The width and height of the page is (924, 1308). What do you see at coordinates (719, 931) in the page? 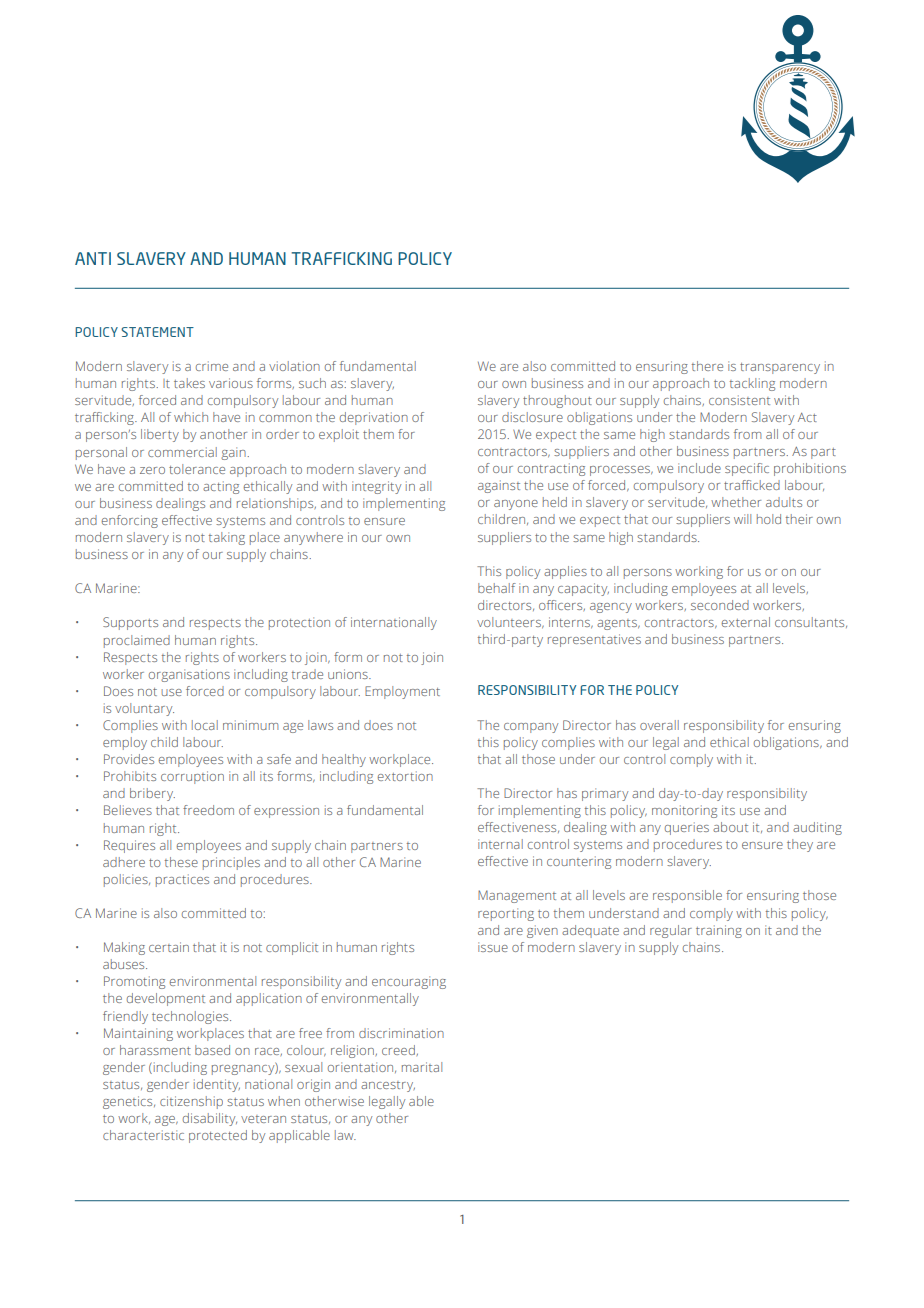
I see `training` at bounding box center [719, 931].
